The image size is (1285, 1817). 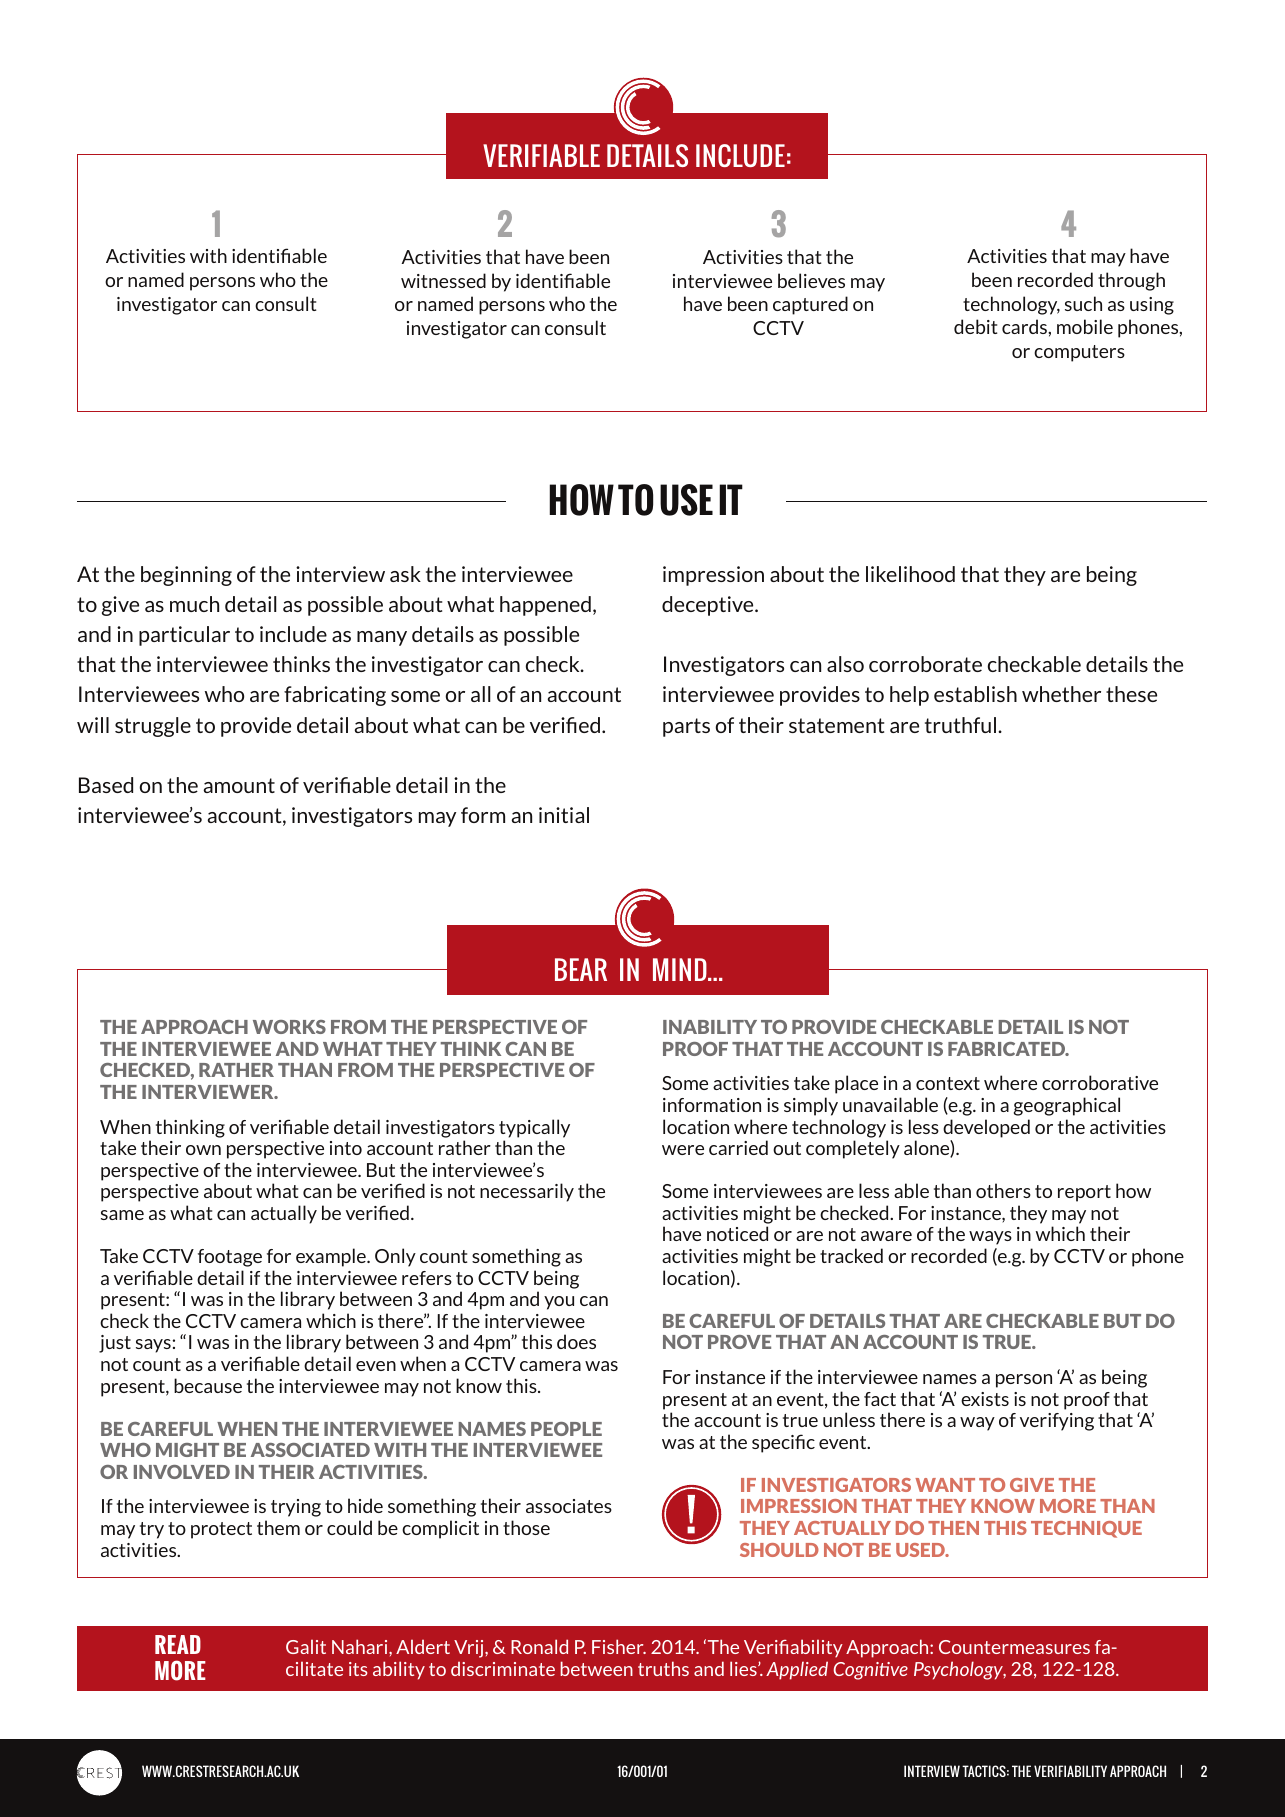 I want to click on READ, so click(x=178, y=1644).
